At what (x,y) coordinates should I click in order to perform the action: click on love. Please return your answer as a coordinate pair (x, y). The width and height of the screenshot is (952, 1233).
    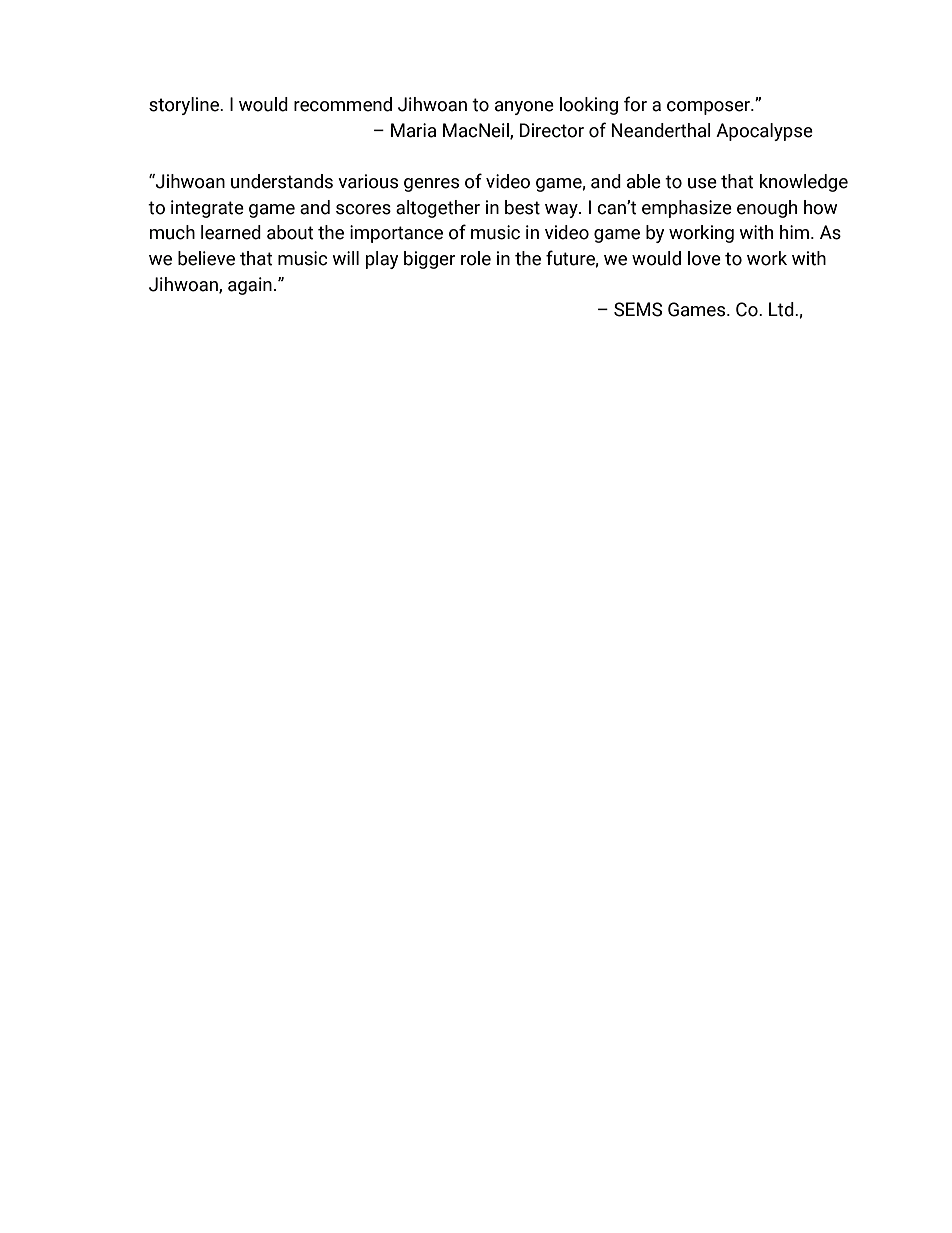
    Looking at the image, I should click on (704, 258).
